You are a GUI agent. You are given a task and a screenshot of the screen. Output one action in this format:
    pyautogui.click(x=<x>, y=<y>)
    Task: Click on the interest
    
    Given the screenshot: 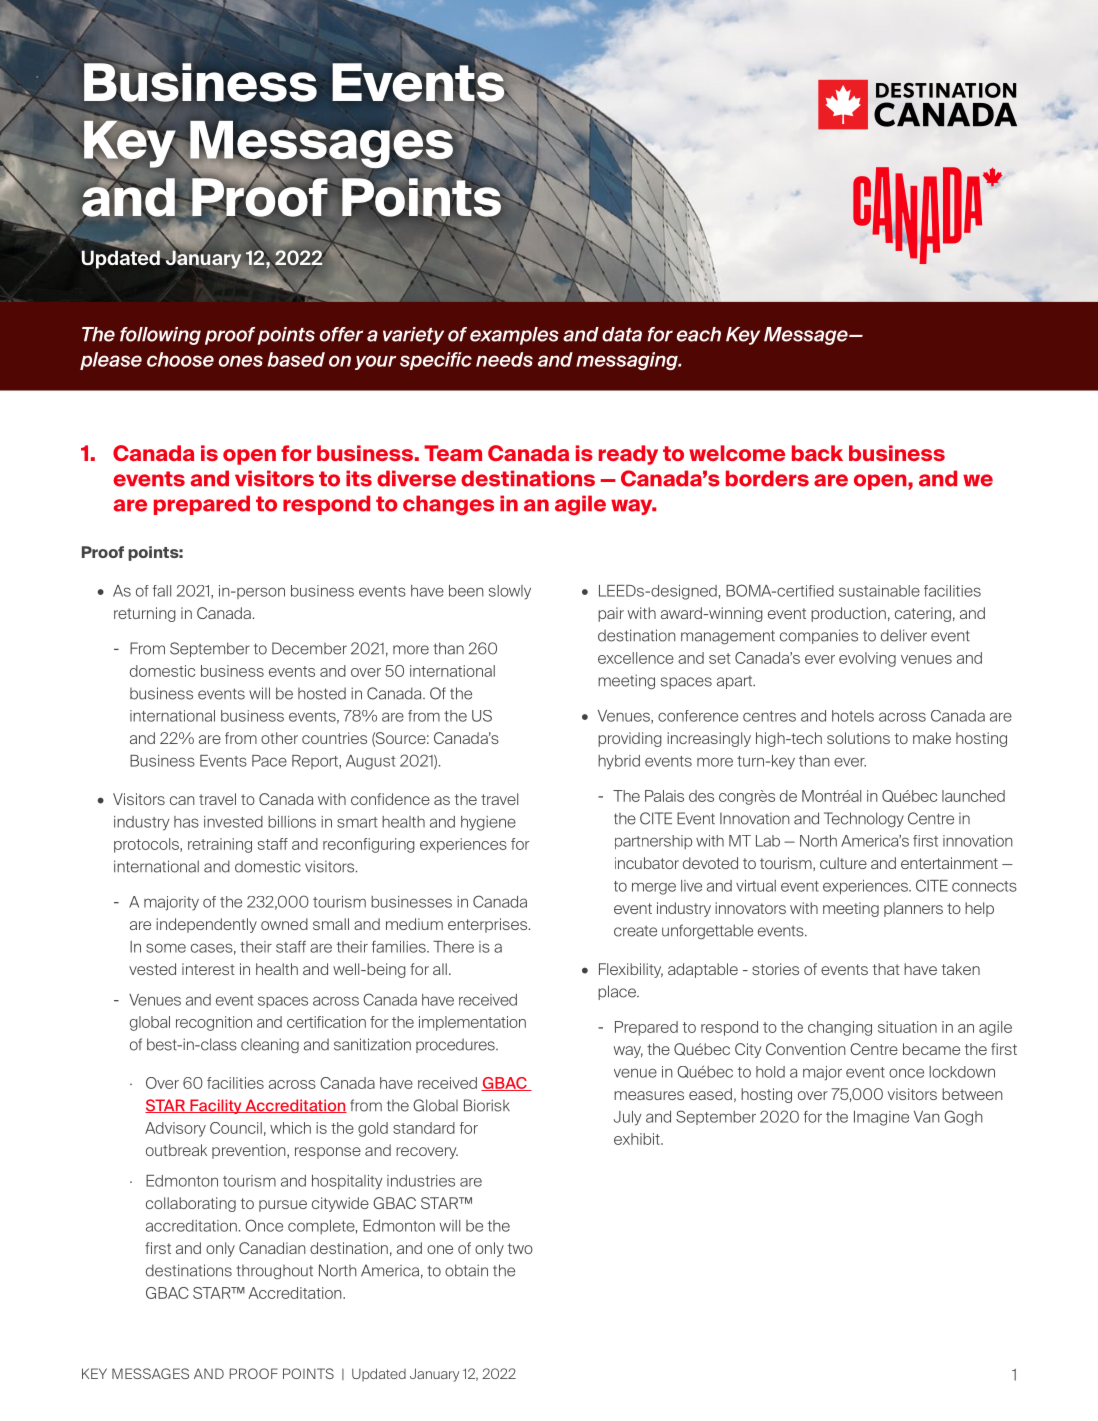 What is the action you would take?
    pyautogui.click(x=208, y=969)
